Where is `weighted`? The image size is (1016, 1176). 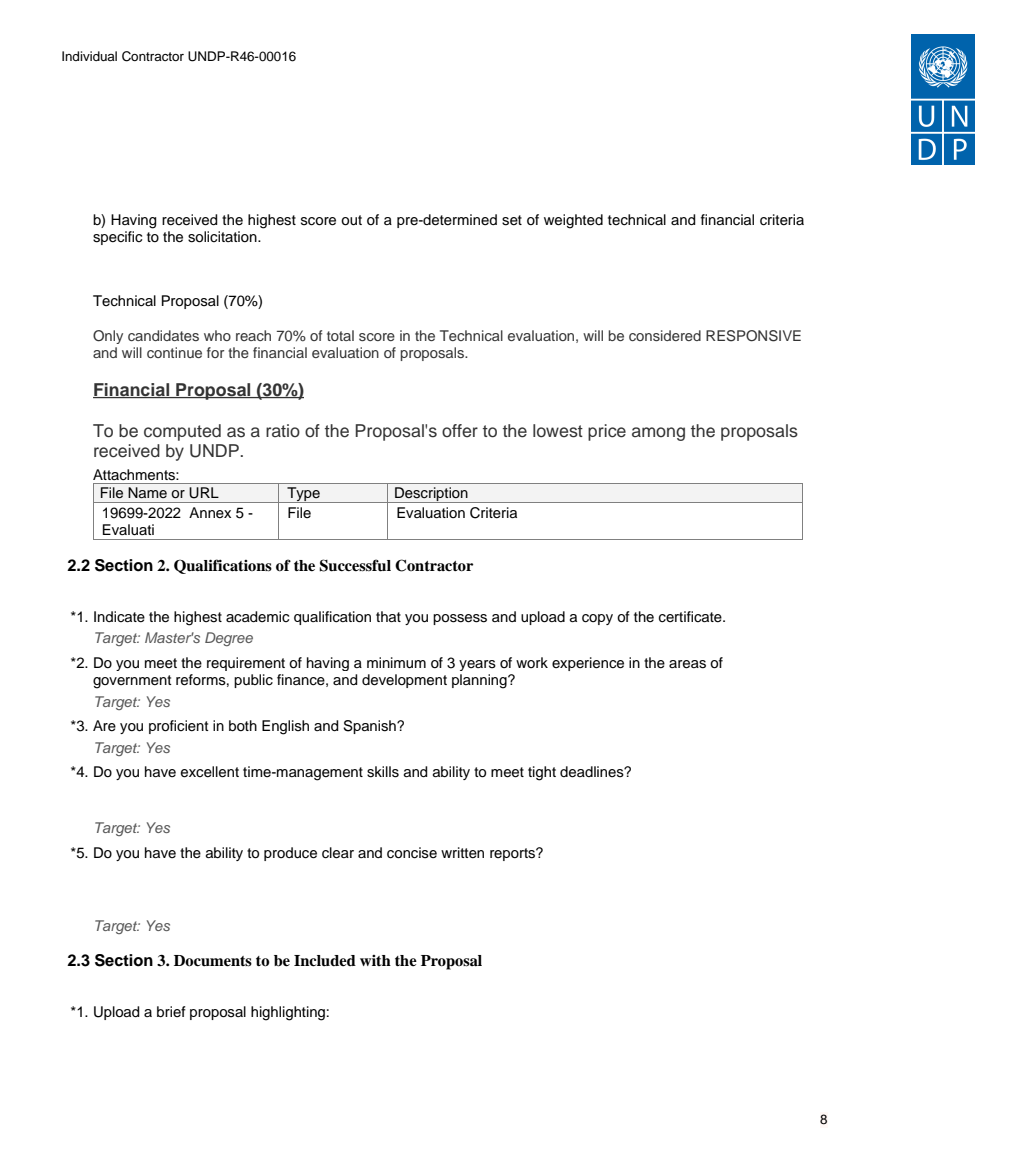
weighted is located at coordinates (573, 221).
